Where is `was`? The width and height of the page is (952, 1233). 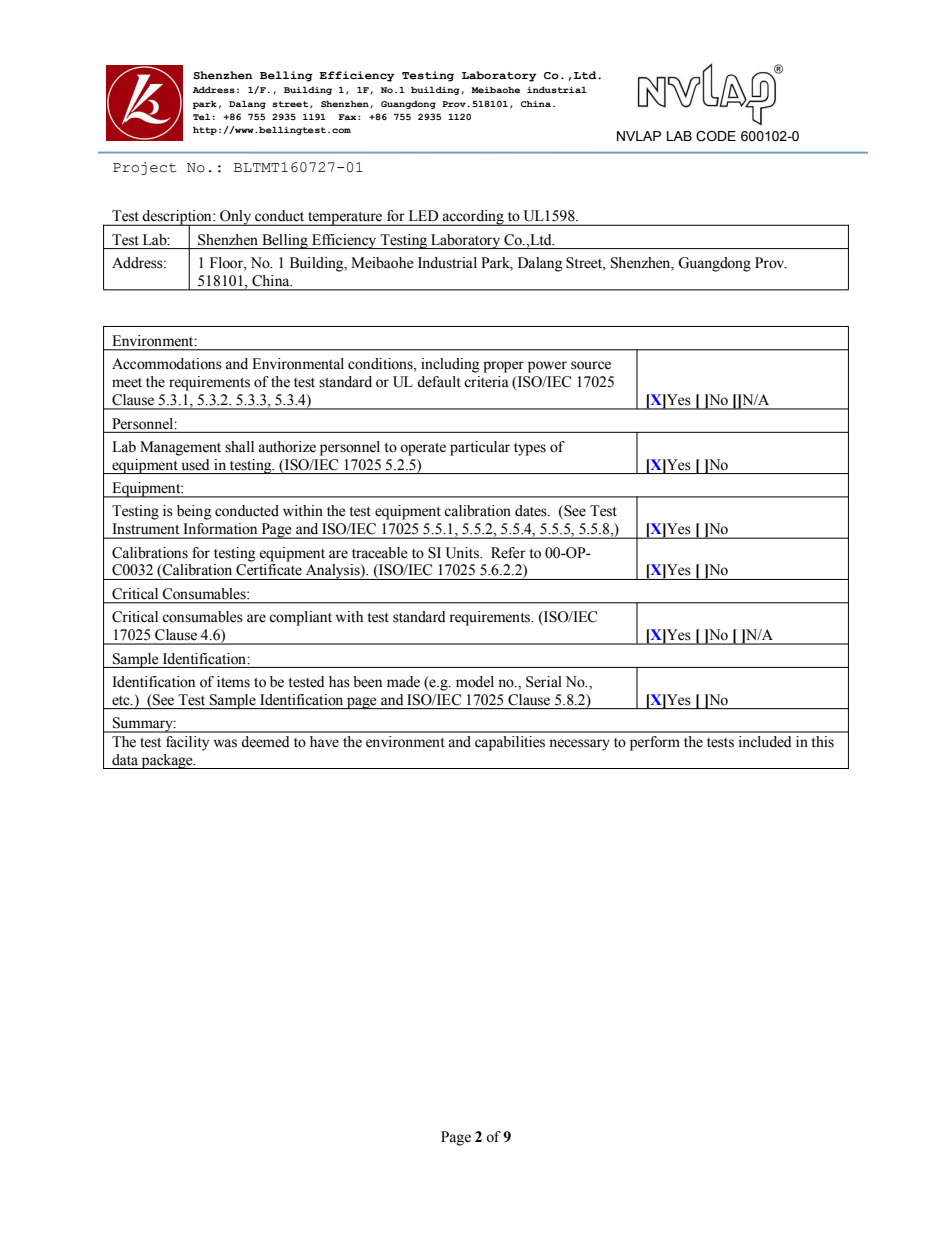 was is located at coordinates (225, 743).
